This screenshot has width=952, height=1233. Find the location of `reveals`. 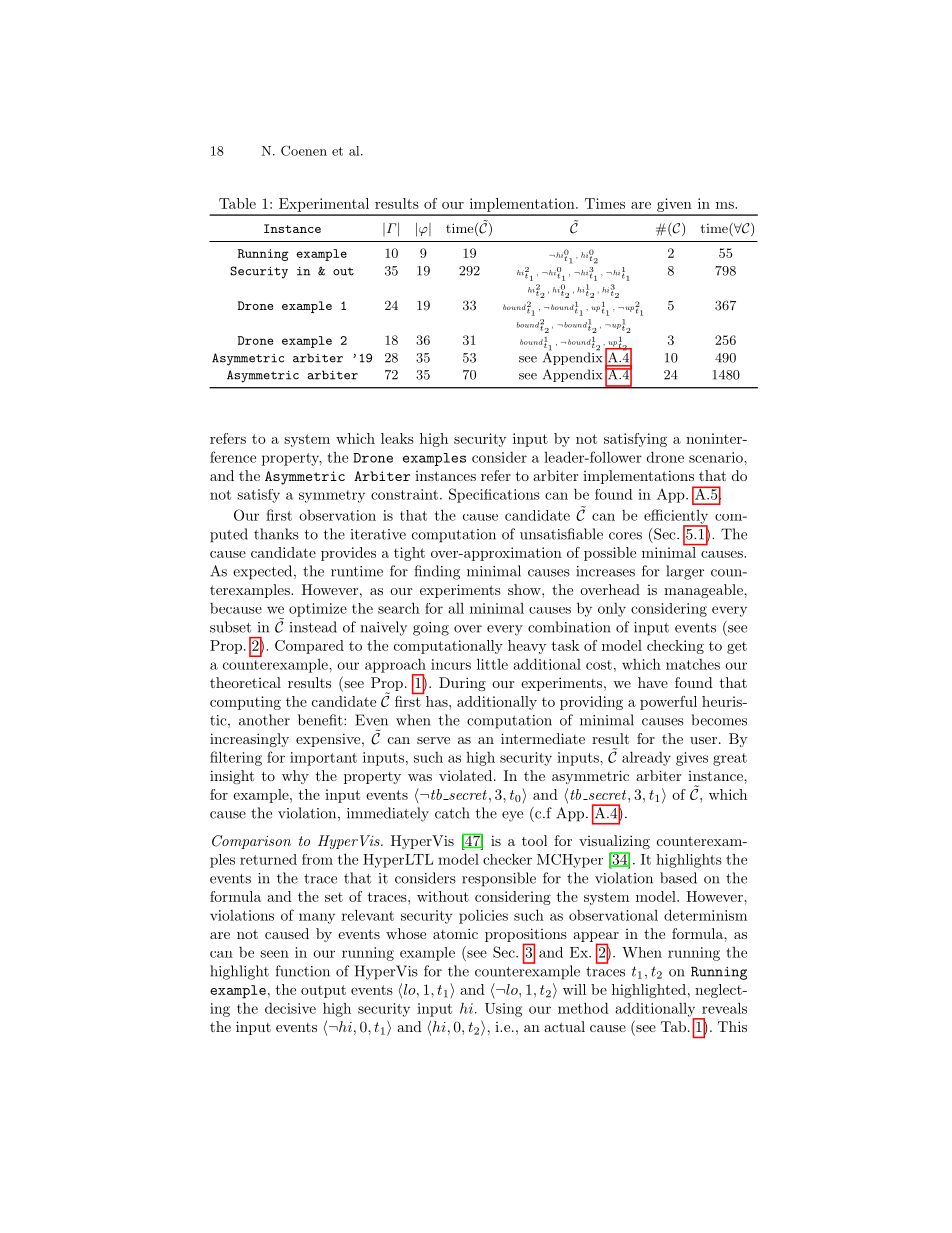

reveals is located at coordinates (724, 1008).
